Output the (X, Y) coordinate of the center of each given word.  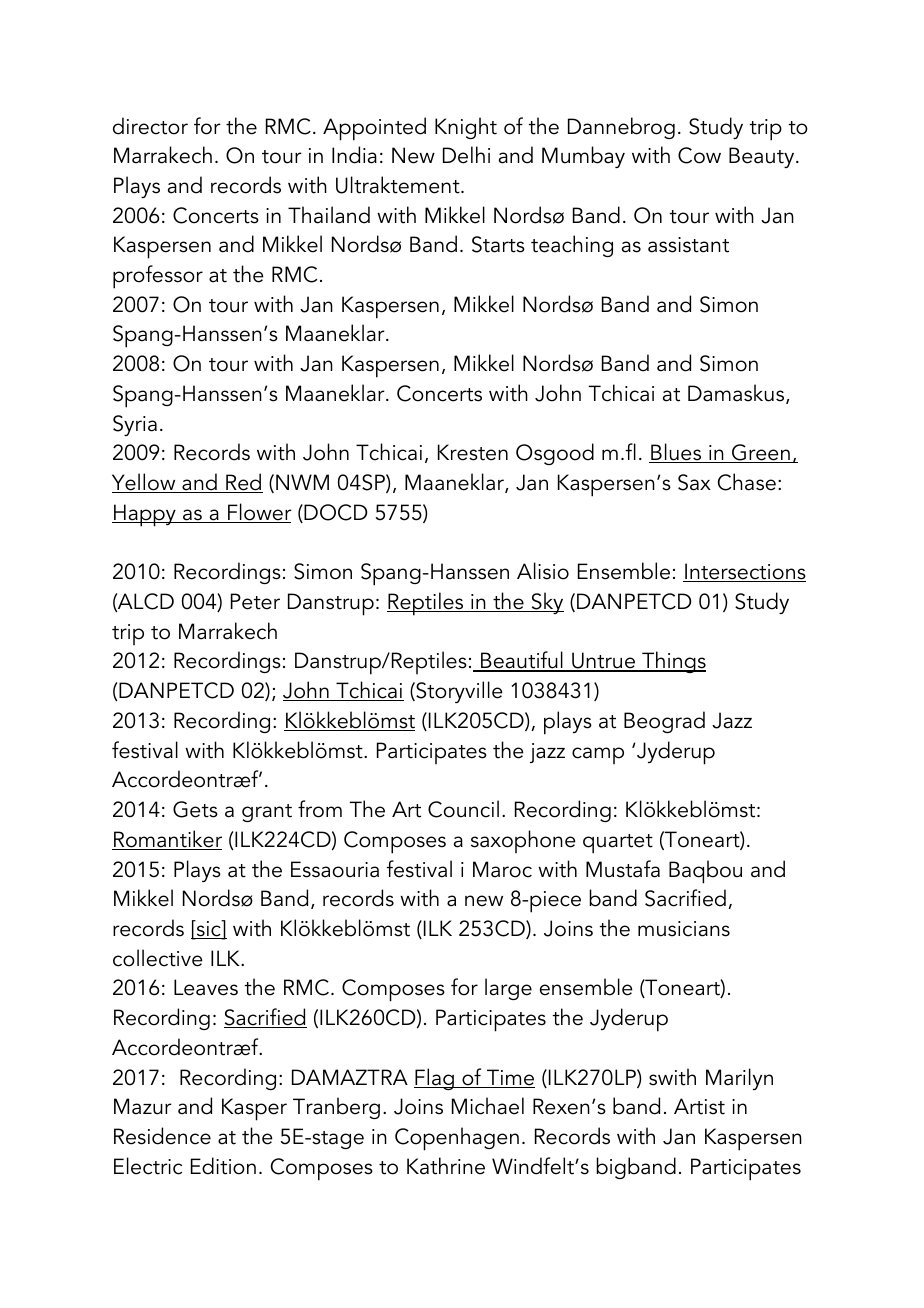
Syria (135, 425)
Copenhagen (457, 1139)
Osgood (555, 454)
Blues (676, 453)
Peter (255, 601)
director (150, 126)
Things (673, 662)
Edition (223, 1166)
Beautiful (522, 661)
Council (463, 809)
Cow (699, 155)
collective (158, 958)
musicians (684, 929)
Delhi (466, 155)
